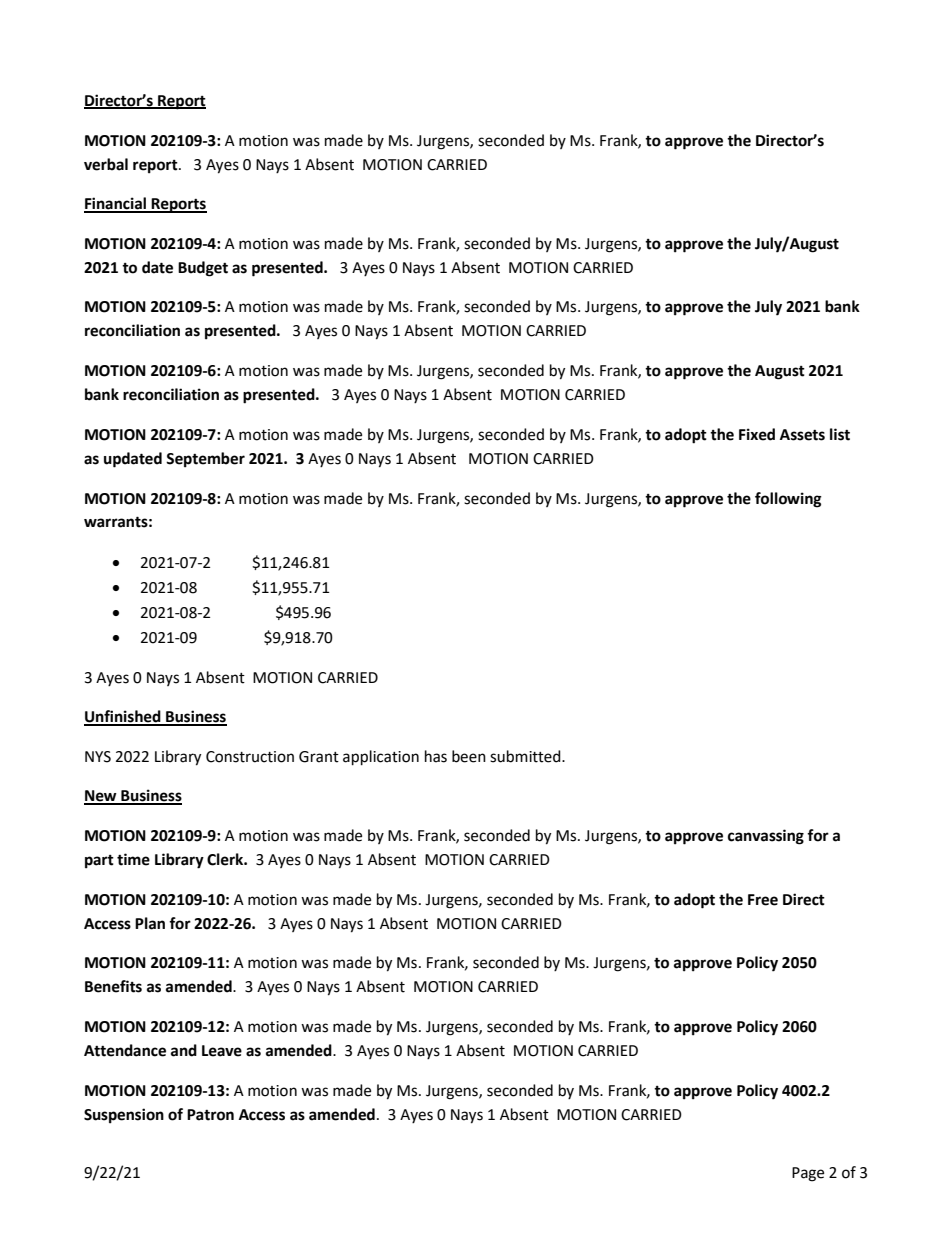 The height and width of the screenshot is (1233, 952). Describe the element at coordinates (210, 1115) in the screenshot. I see `Patron` at that location.
